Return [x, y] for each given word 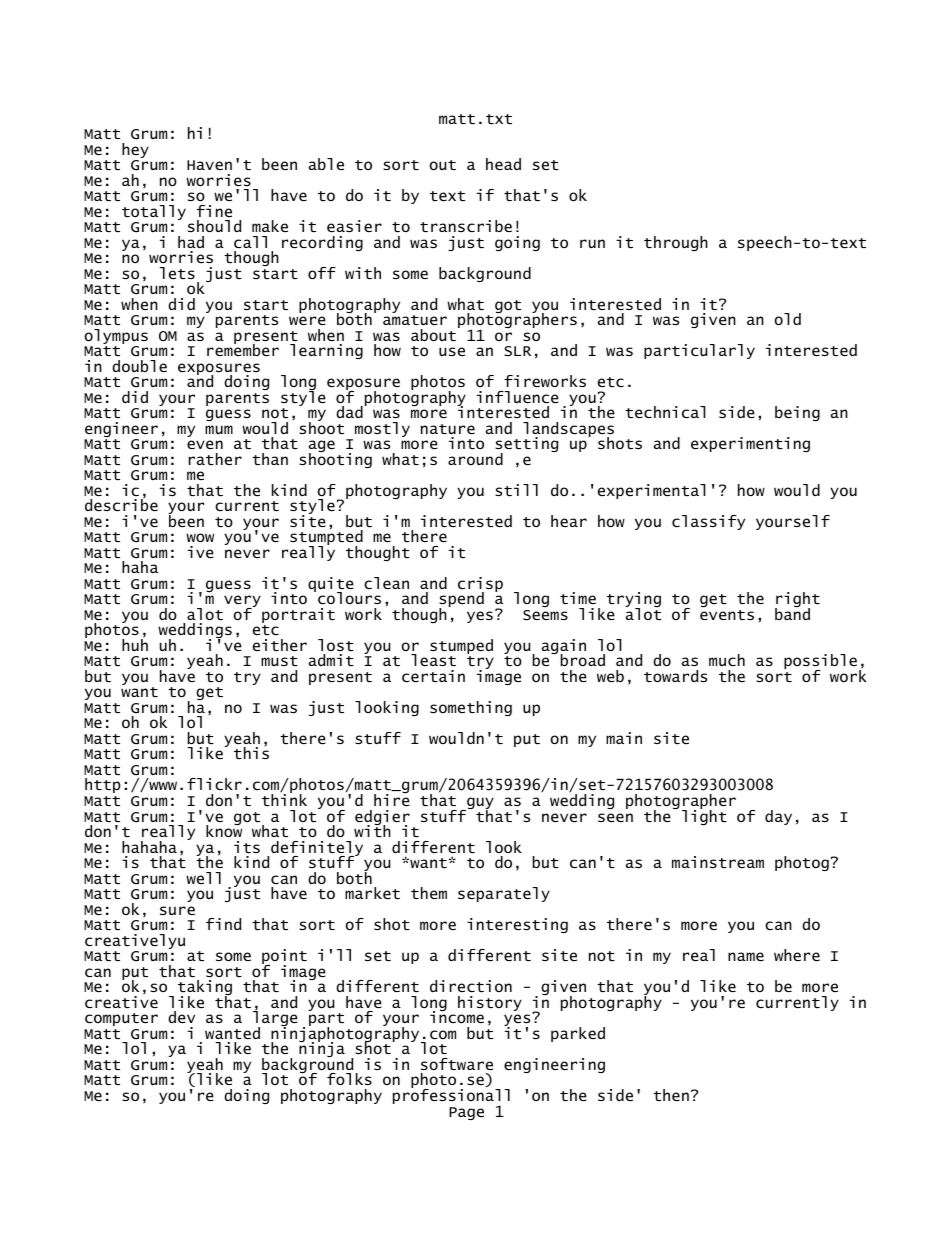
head [503, 164]
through [676, 243]
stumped [461, 648]
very [242, 602]
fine [214, 211]
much [727, 660]
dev [181, 1017]
